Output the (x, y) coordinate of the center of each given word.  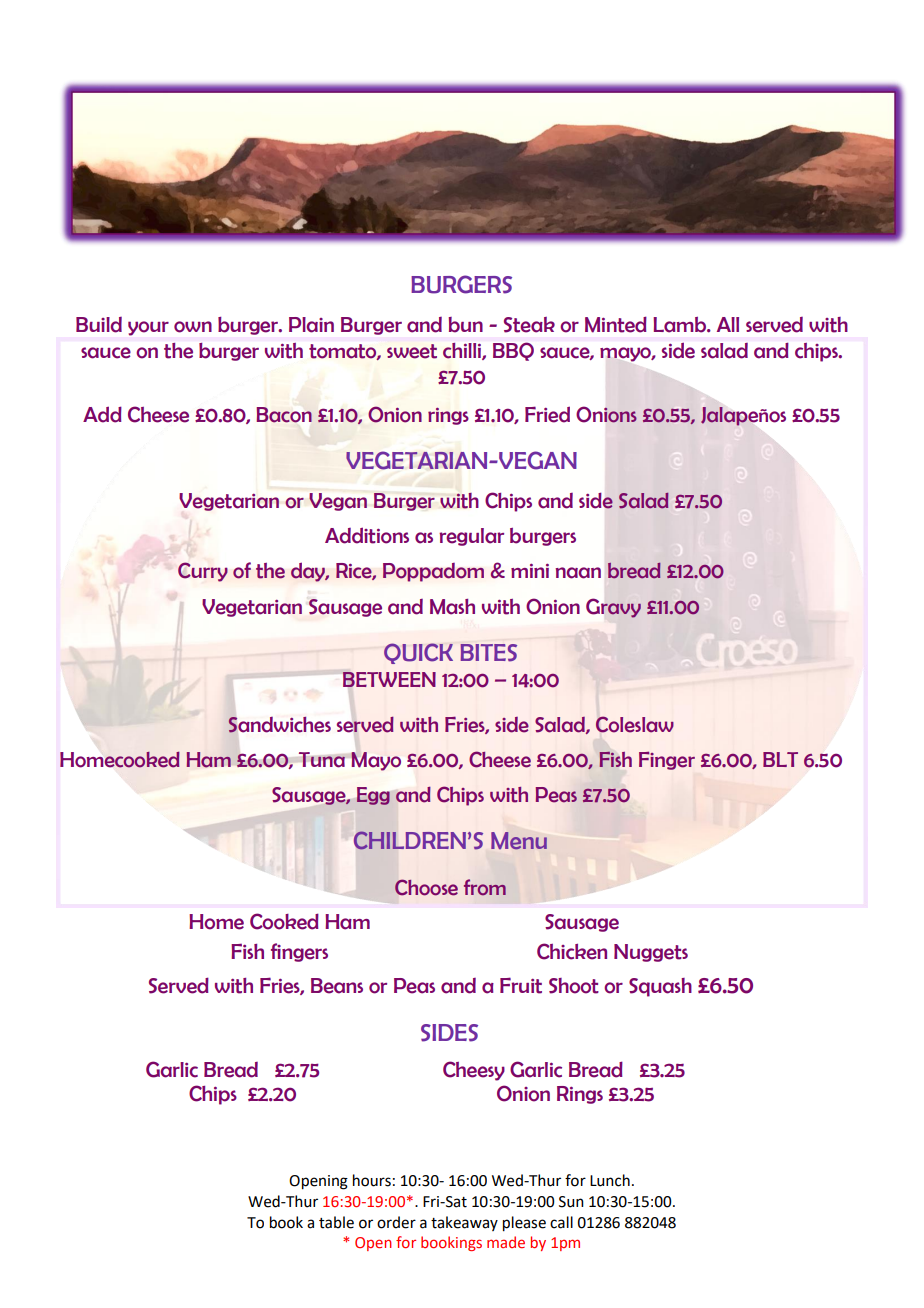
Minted (616, 324)
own (193, 327)
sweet (412, 351)
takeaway (464, 1223)
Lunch (610, 1180)
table (336, 1222)
